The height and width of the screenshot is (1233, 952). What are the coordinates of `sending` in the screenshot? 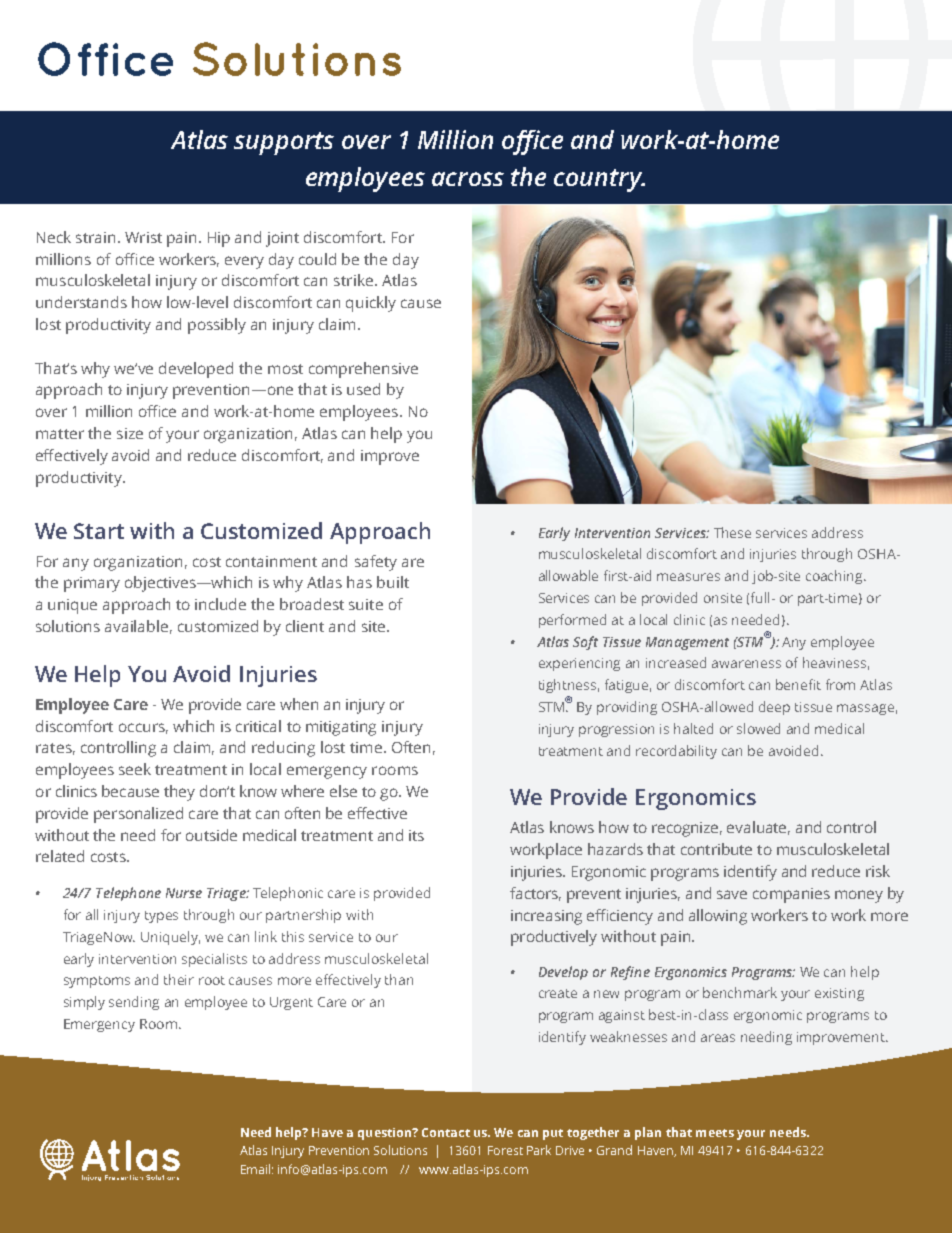 It's located at (134, 1003).
